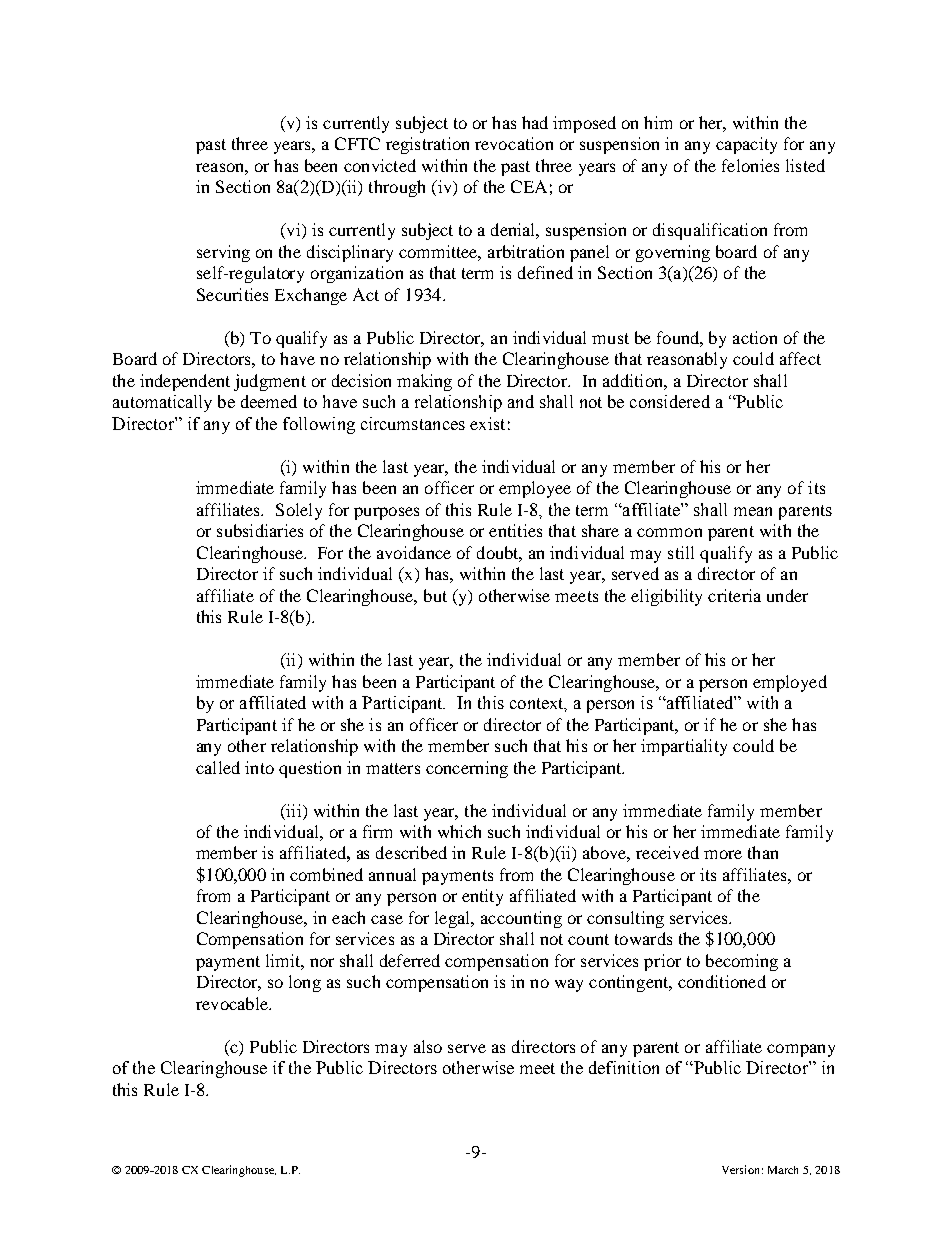 This screenshot has width=952, height=1233. I want to click on also, so click(428, 1046).
